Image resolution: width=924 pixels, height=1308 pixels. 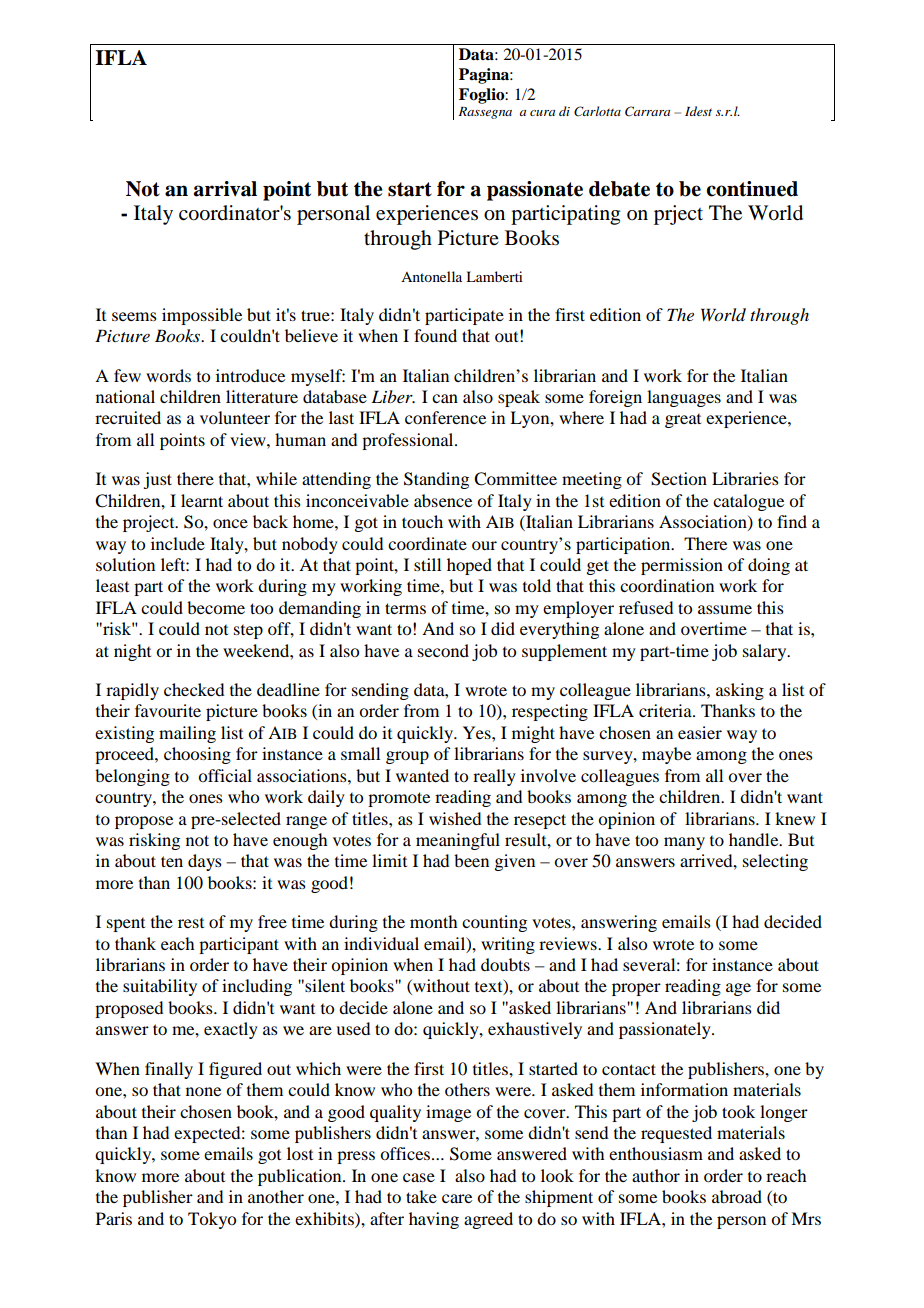 I want to click on month, so click(x=433, y=921).
